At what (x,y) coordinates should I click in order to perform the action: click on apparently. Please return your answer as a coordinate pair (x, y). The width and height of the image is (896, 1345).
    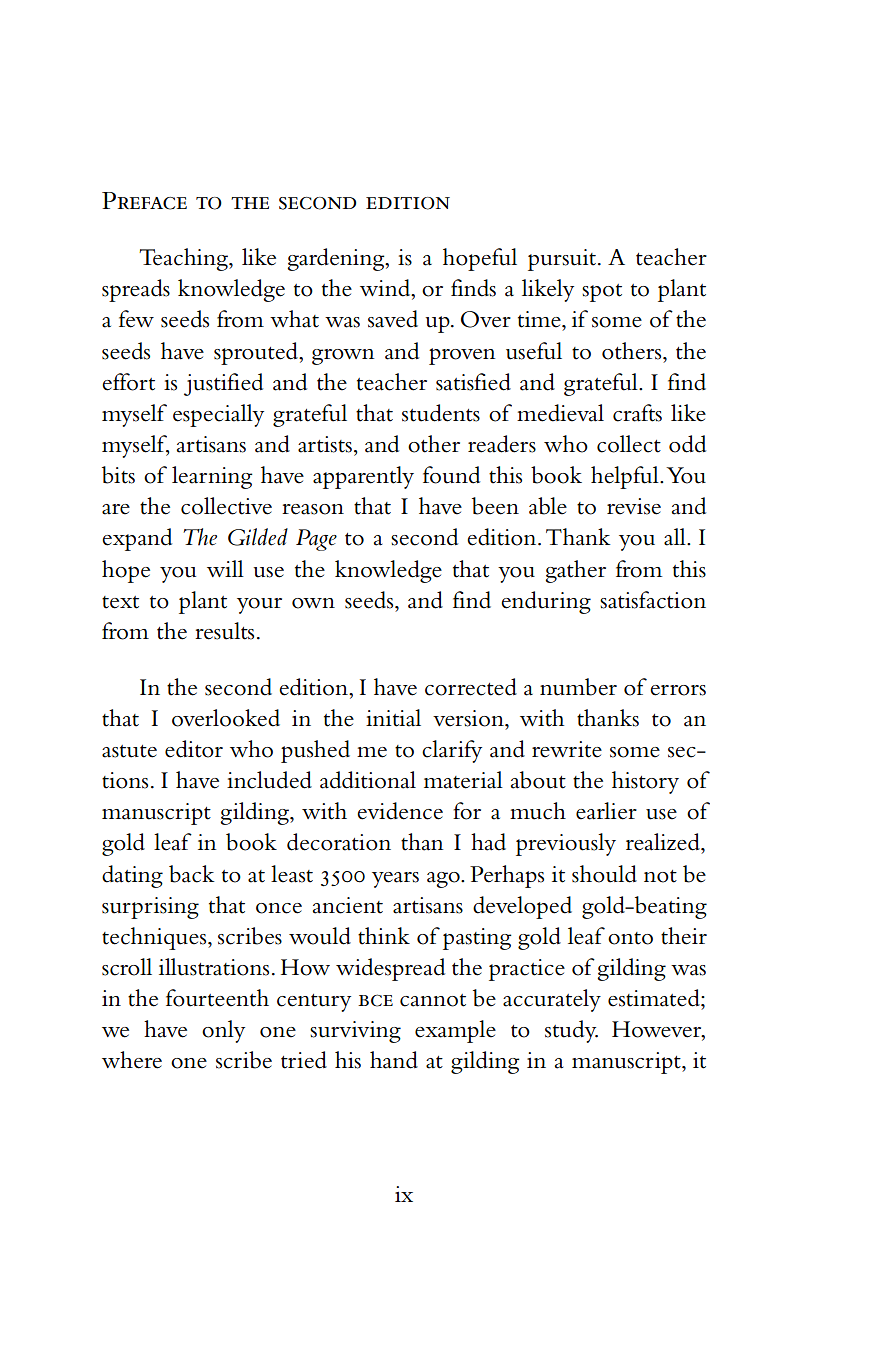
    Looking at the image, I should click on (363, 477).
